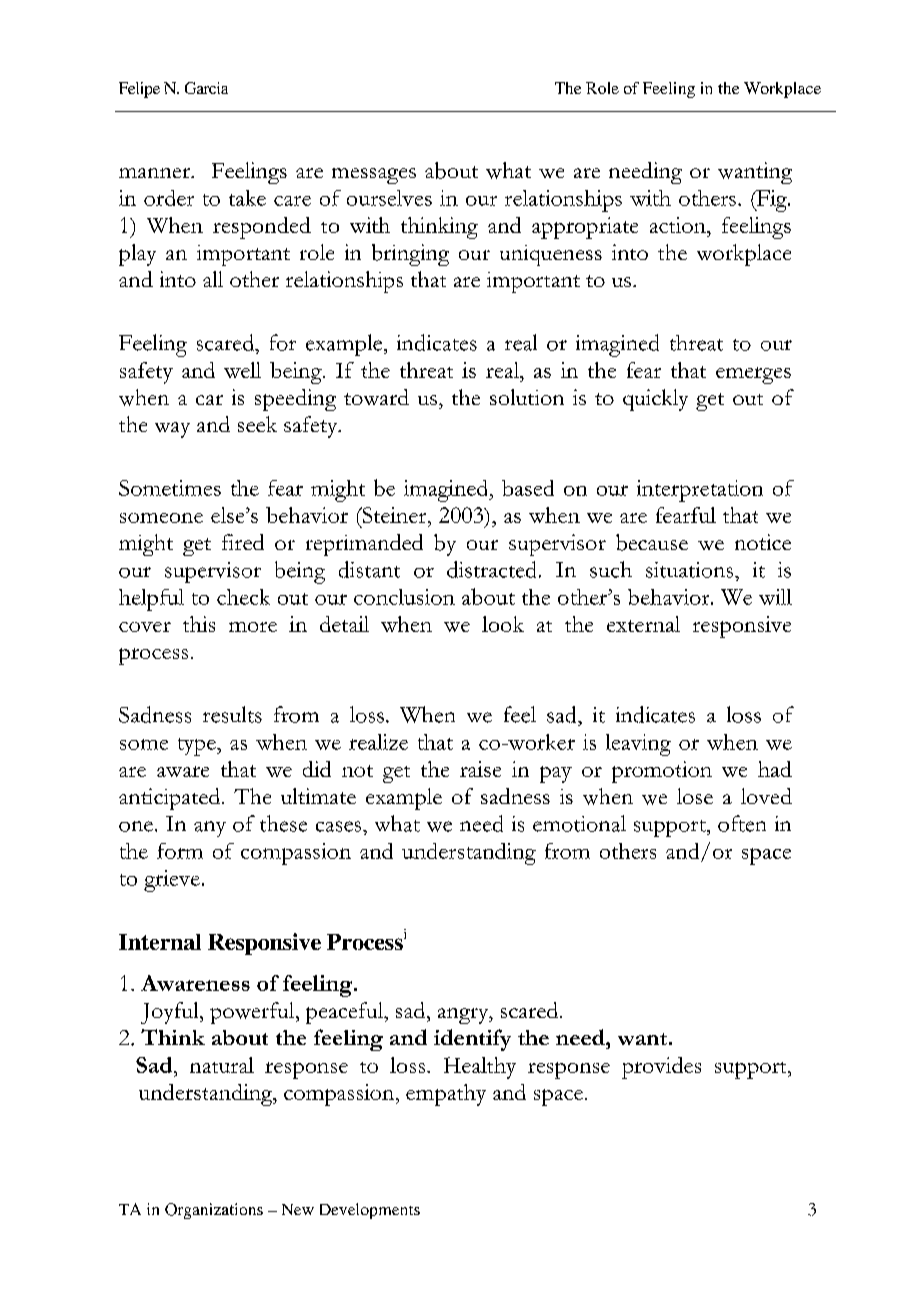  Describe the element at coordinates (214, 1211) in the document. I see `Organizations` at that location.
